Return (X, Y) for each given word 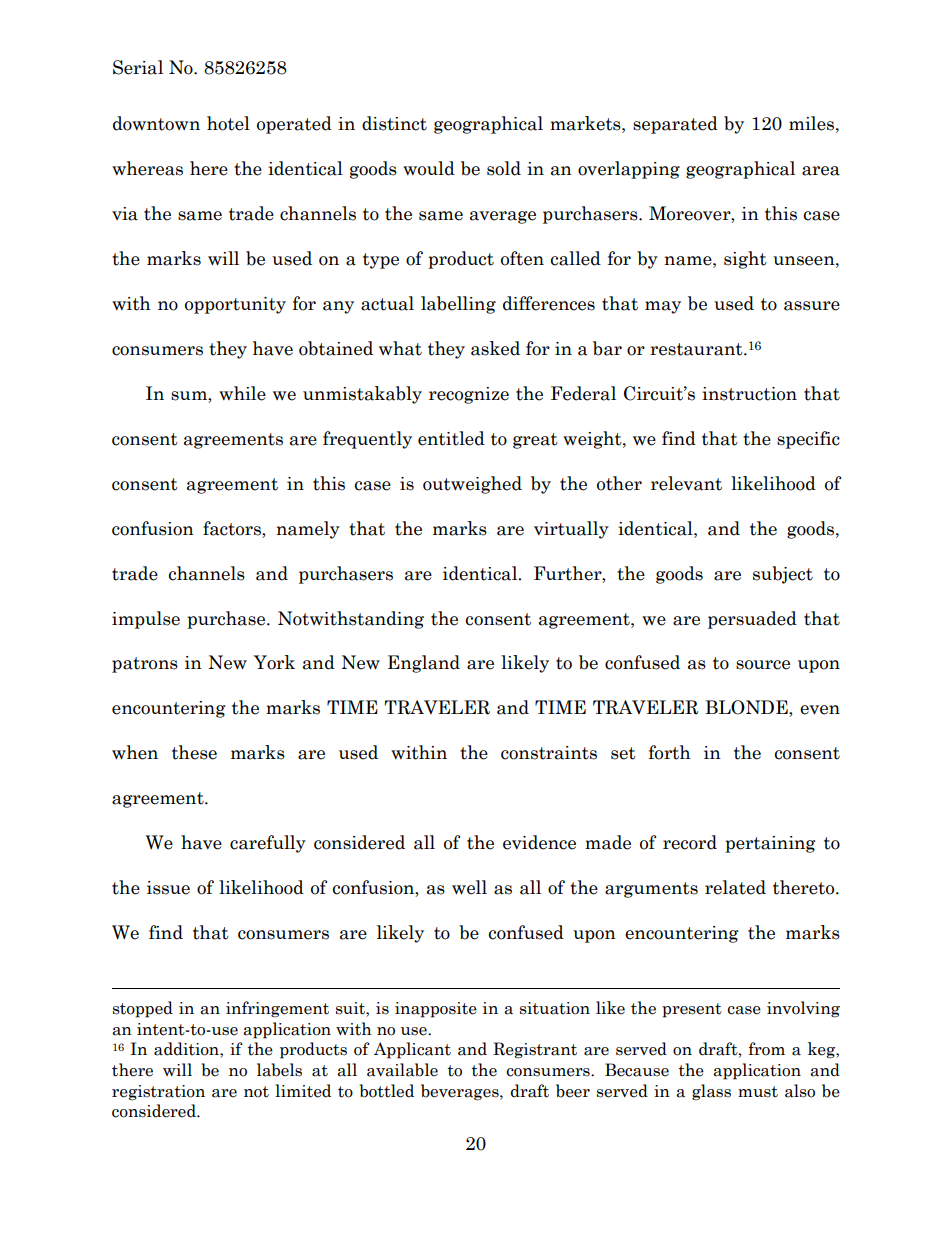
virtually (571, 530)
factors (233, 528)
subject (783, 575)
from (766, 1049)
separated (675, 125)
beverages (461, 1092)
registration (158, 1093)
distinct (394, 123)
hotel (228, 123)
